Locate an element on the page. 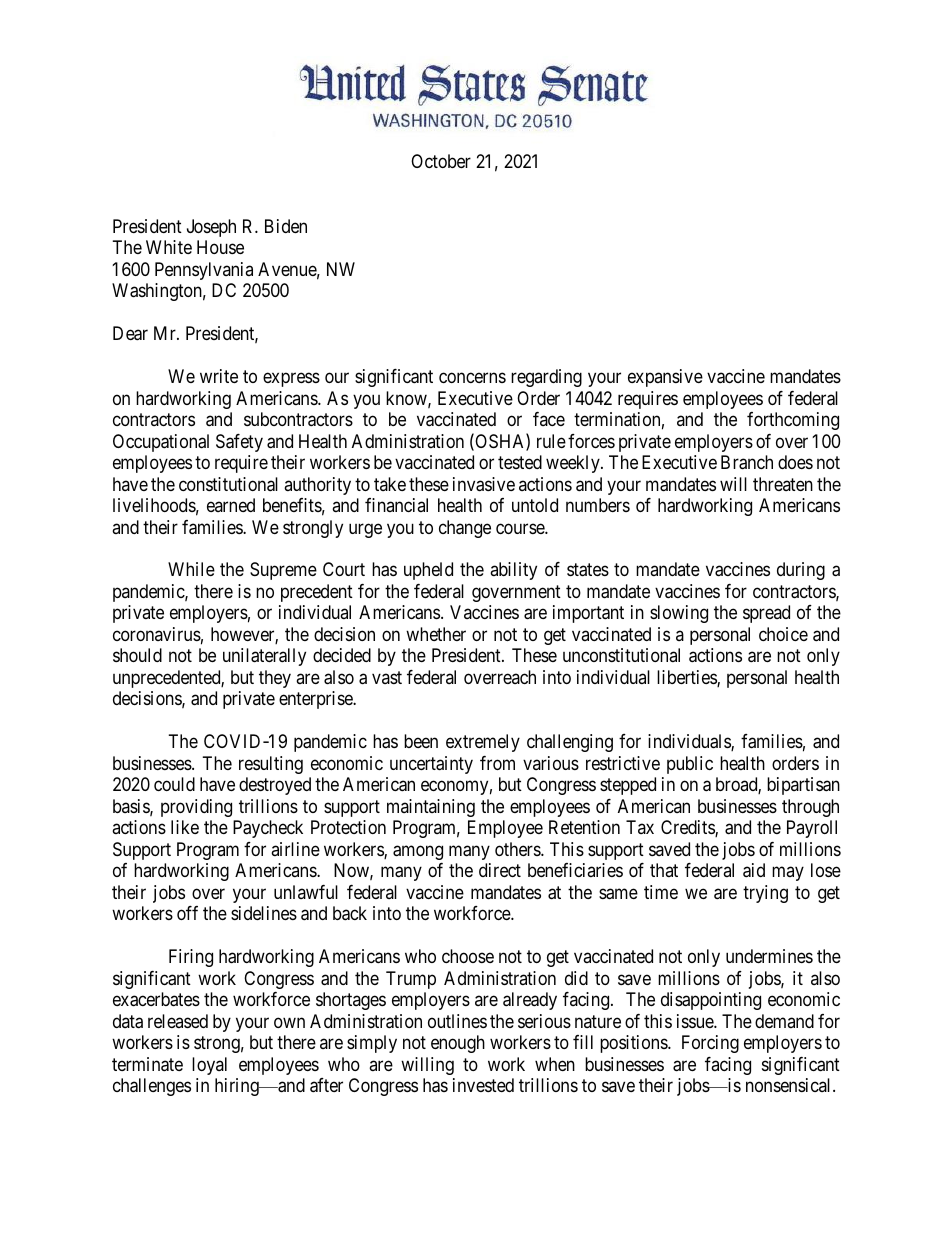 This page has height=1233, width=952. unilaterally is located at coordinates (264, 657).
